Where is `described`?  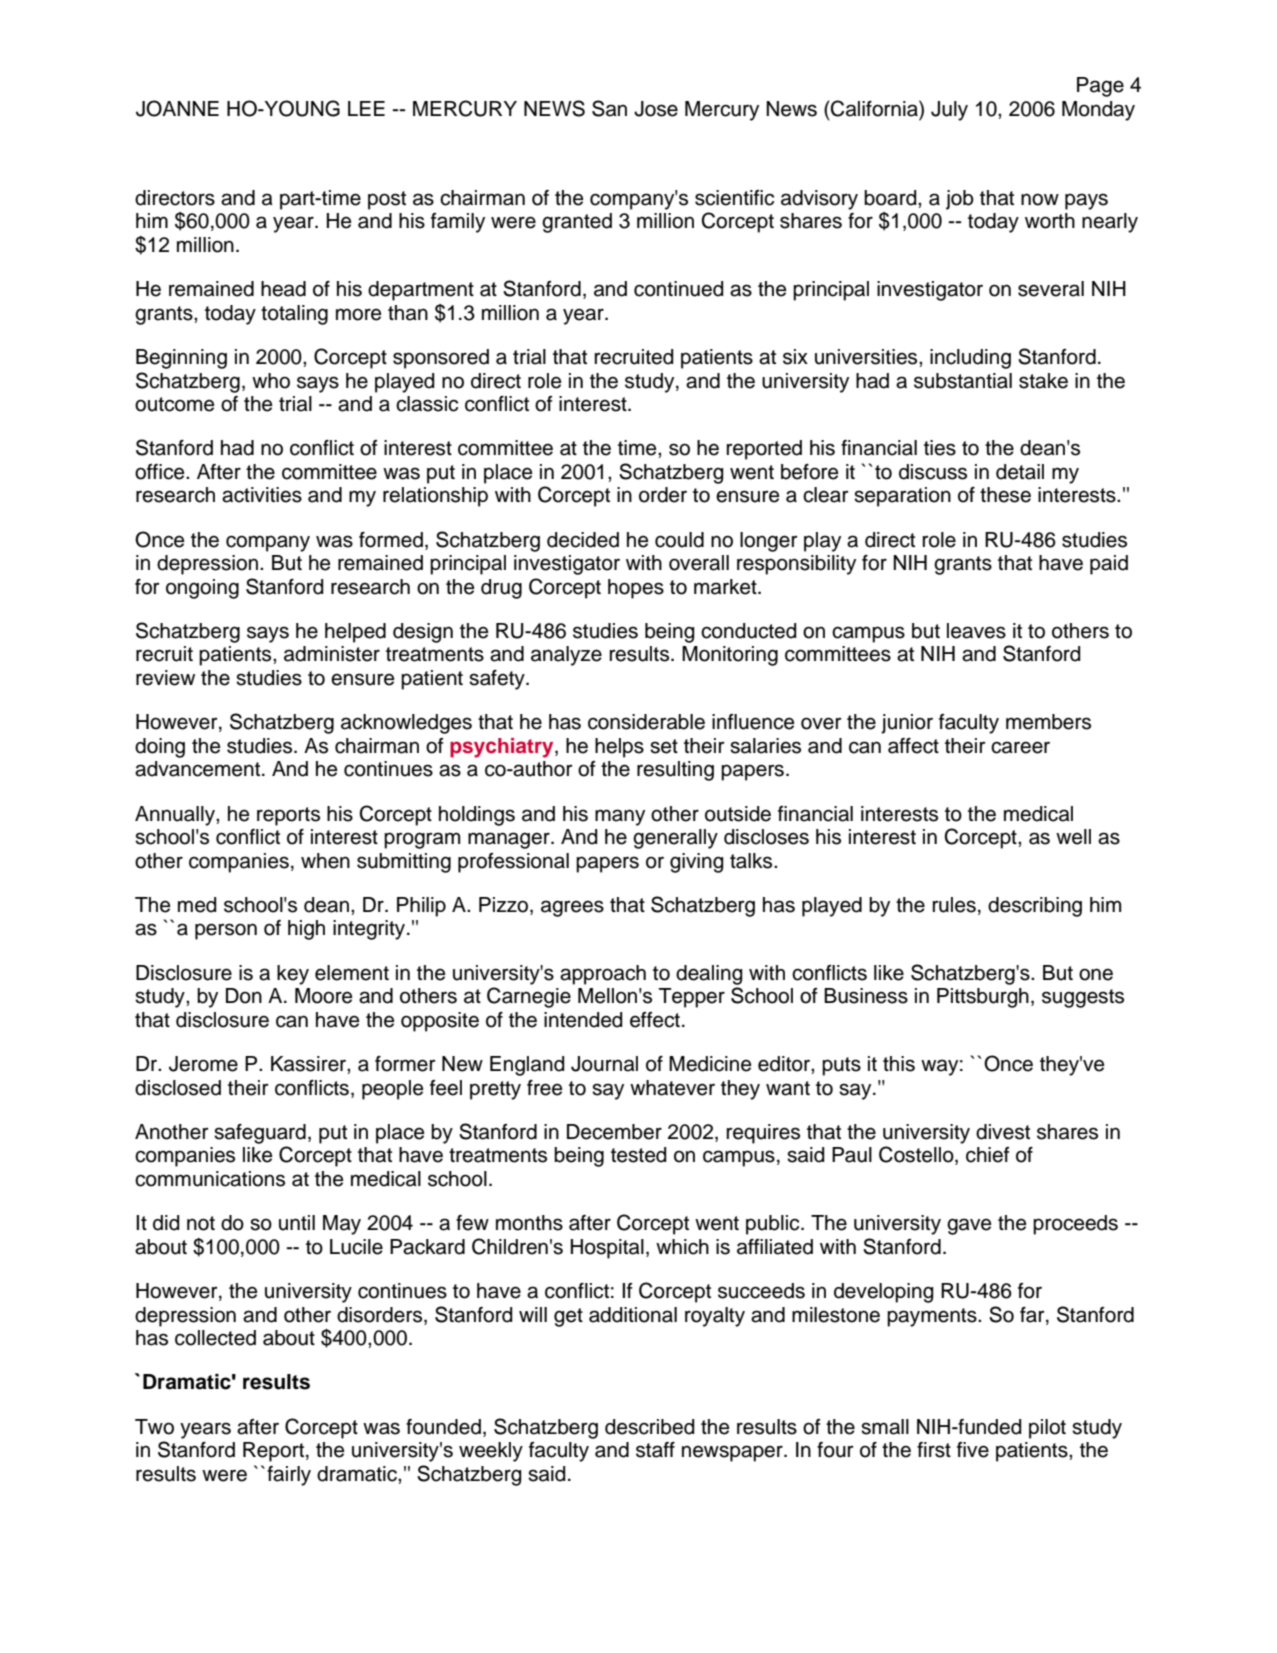
described is located at coordinates (650, 1427).
